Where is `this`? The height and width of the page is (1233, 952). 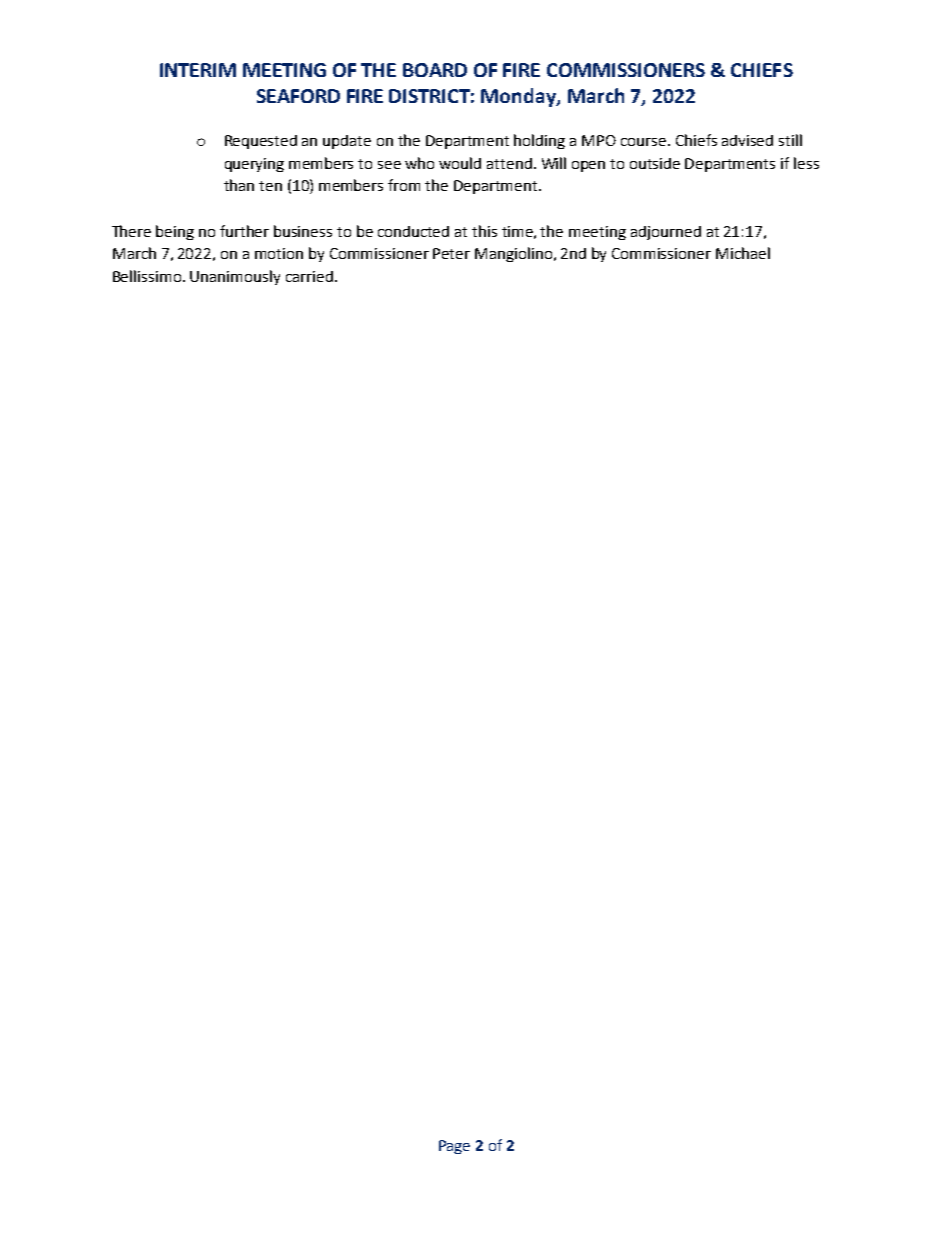 this is located at coordinates (484, 231).
